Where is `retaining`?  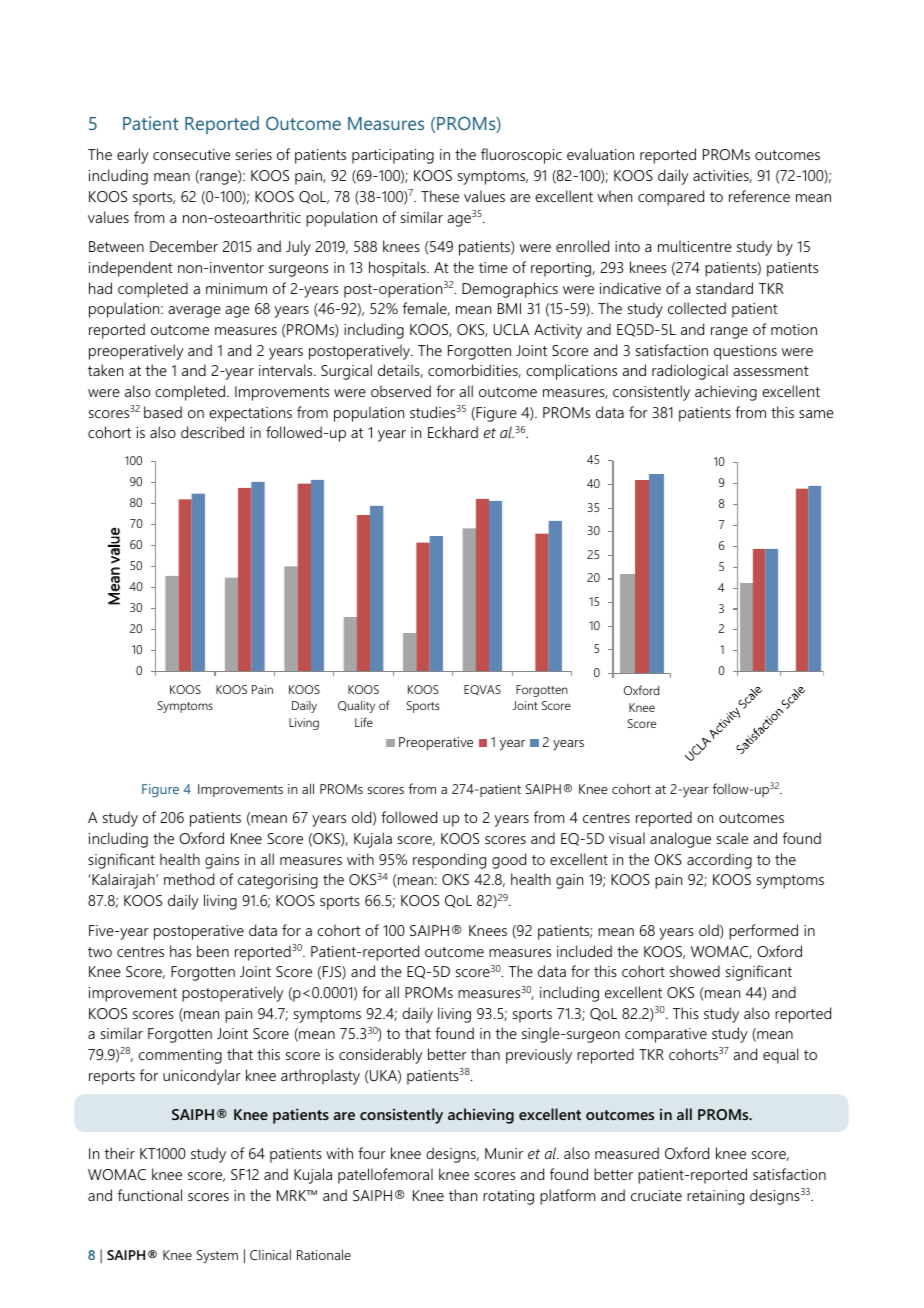
retaining is located at coordinates (715, 1197).
